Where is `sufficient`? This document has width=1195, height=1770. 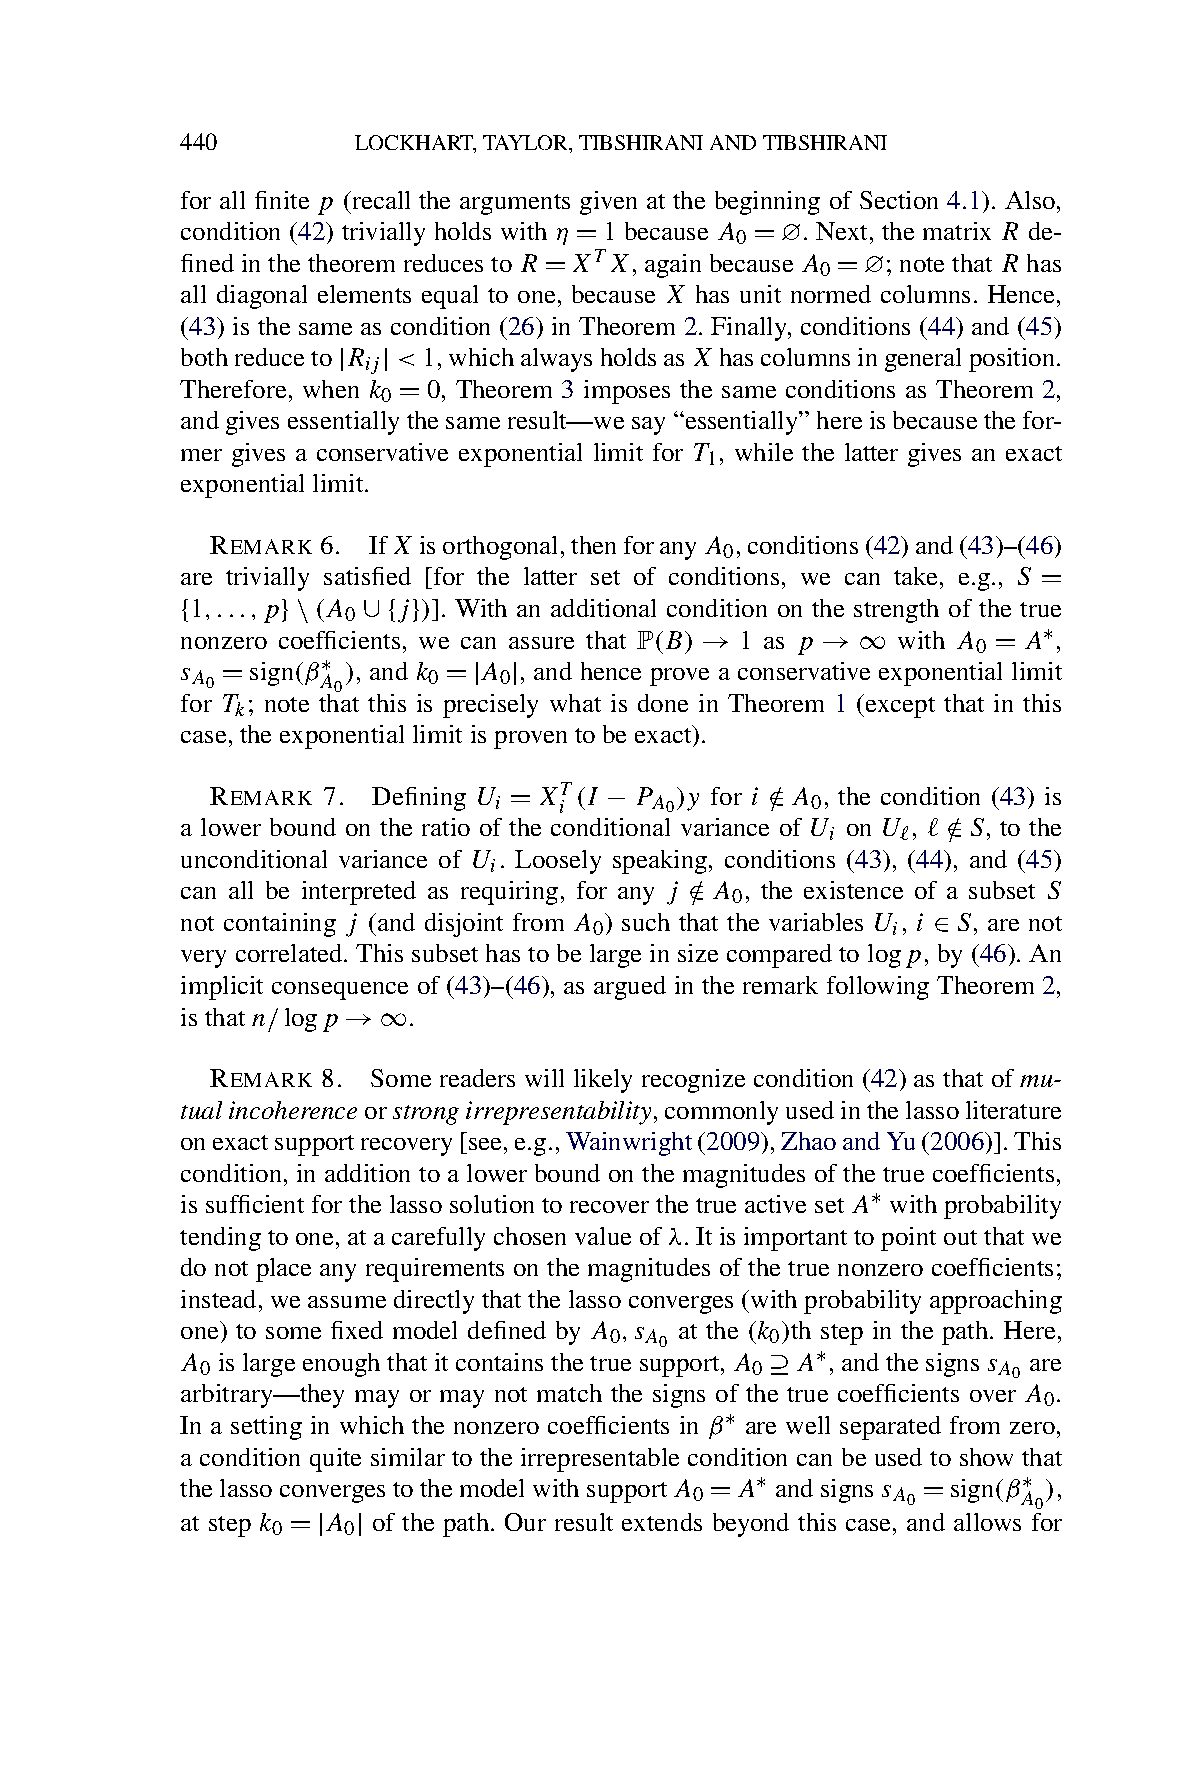
sufficient is located at coordinates (255, 1204).
